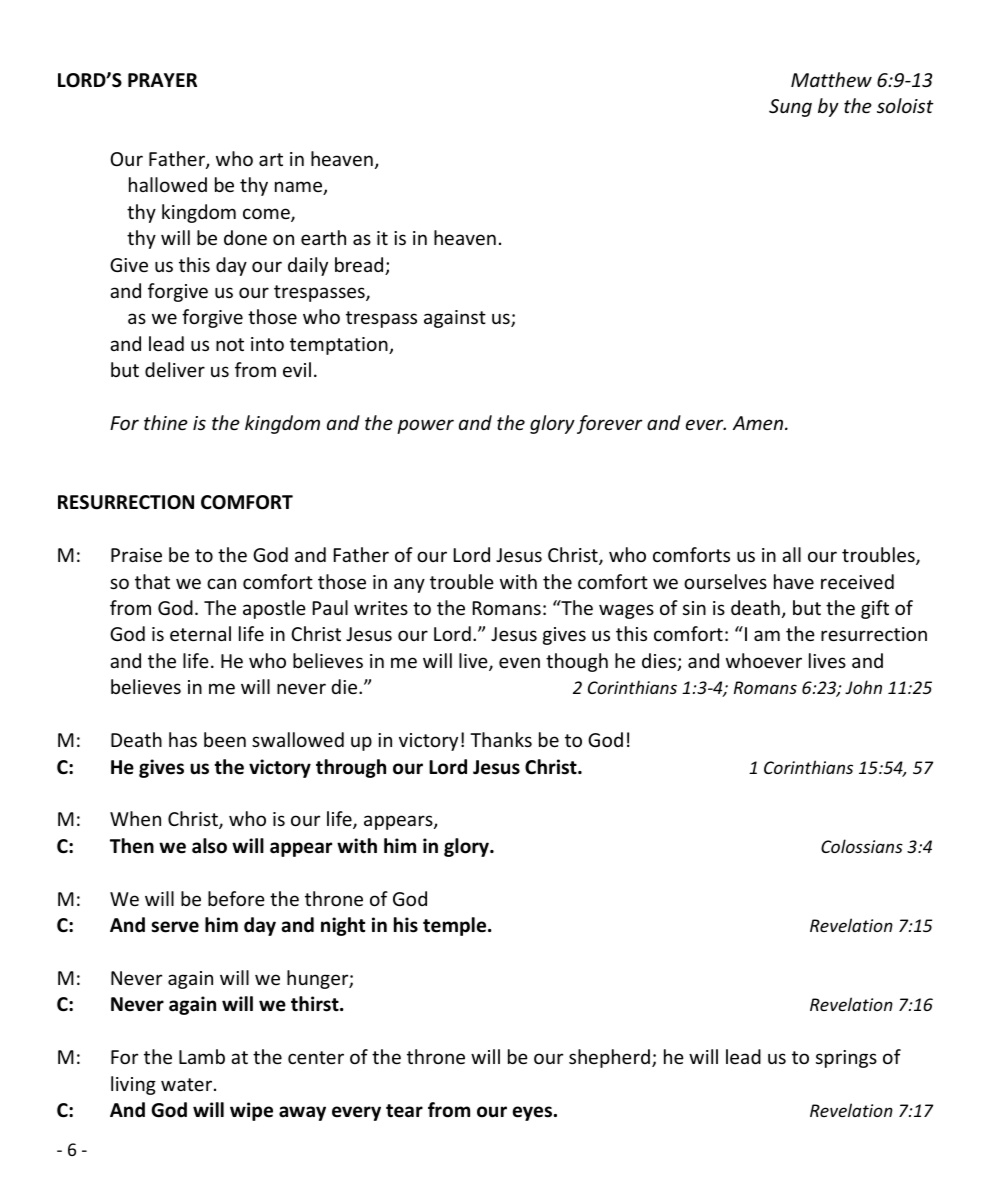 The image size is (991, 1204). What do you see at coordinates (790, 108) in the screenshot?
I see `Sung` at bounding box center [790, 108].
